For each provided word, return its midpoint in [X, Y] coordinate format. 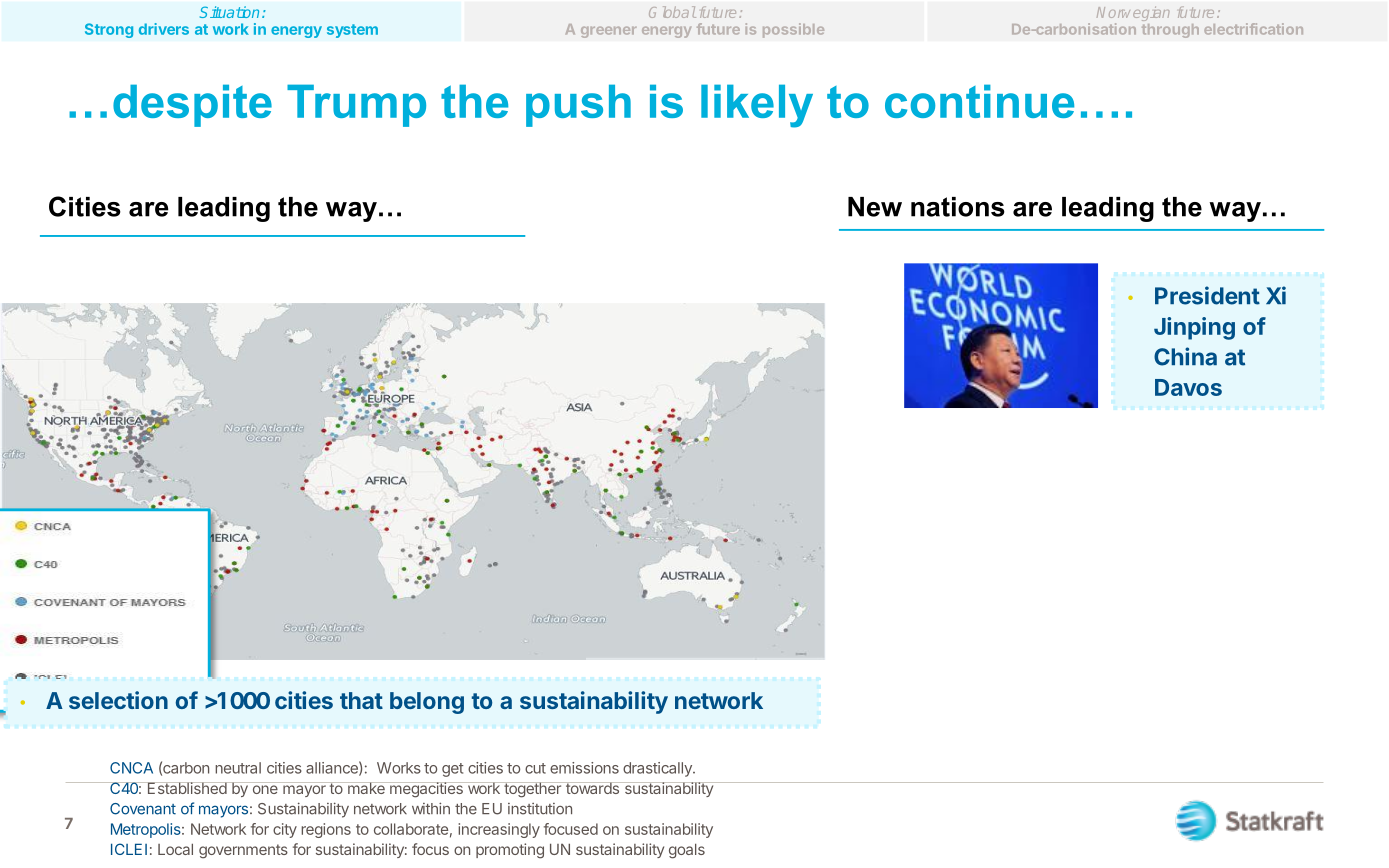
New [875, 207]
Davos [1188, 387]
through [1170, 31]
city [285, 830]
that [361, 700]
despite [192, 105]
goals [687, 851]
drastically [658, 769]
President [1207, 295]
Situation [229, 12]
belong [427, 703]
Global [672, 12]
